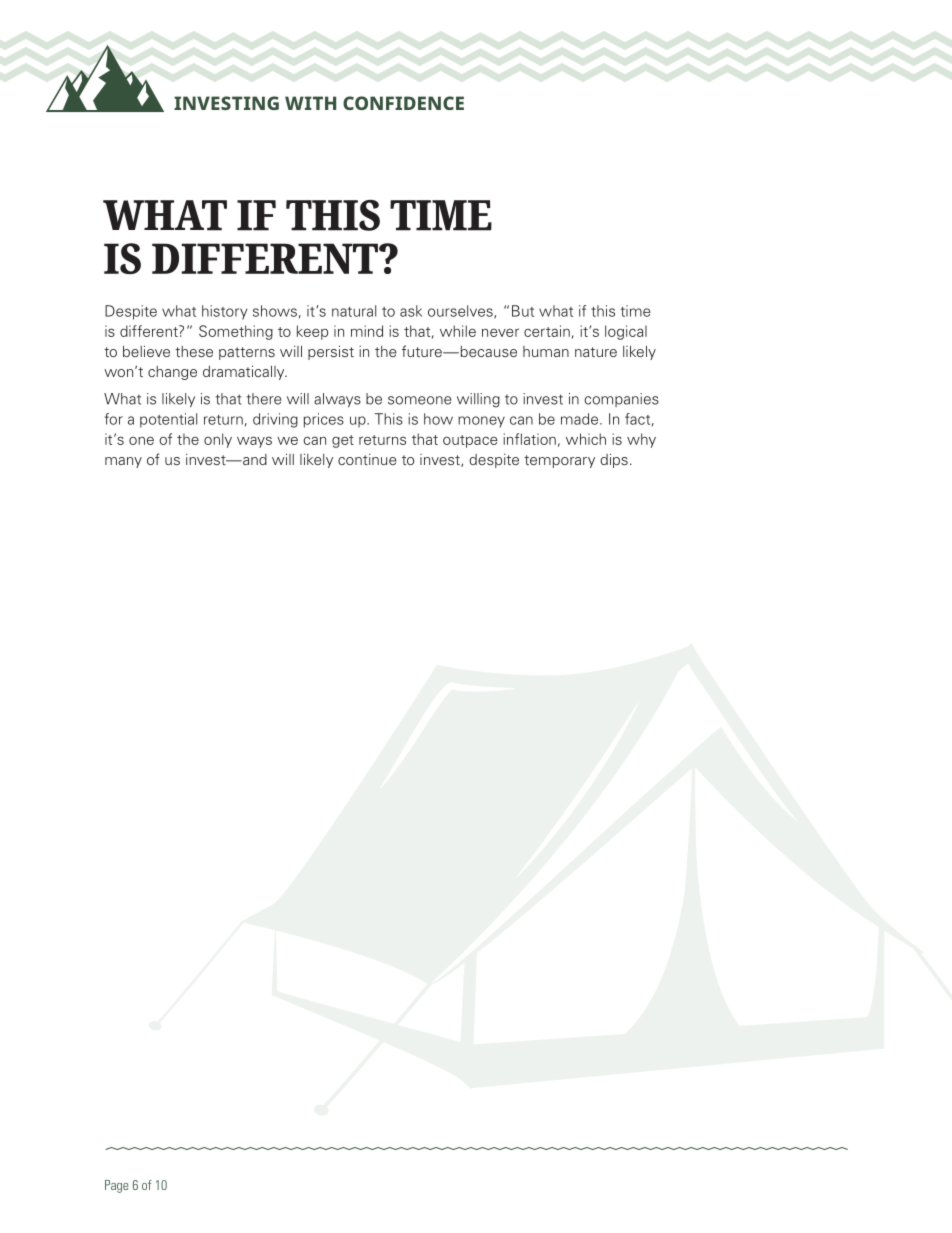 The image size is (952, 1233). I want to click on someone, so click(419, 400).
